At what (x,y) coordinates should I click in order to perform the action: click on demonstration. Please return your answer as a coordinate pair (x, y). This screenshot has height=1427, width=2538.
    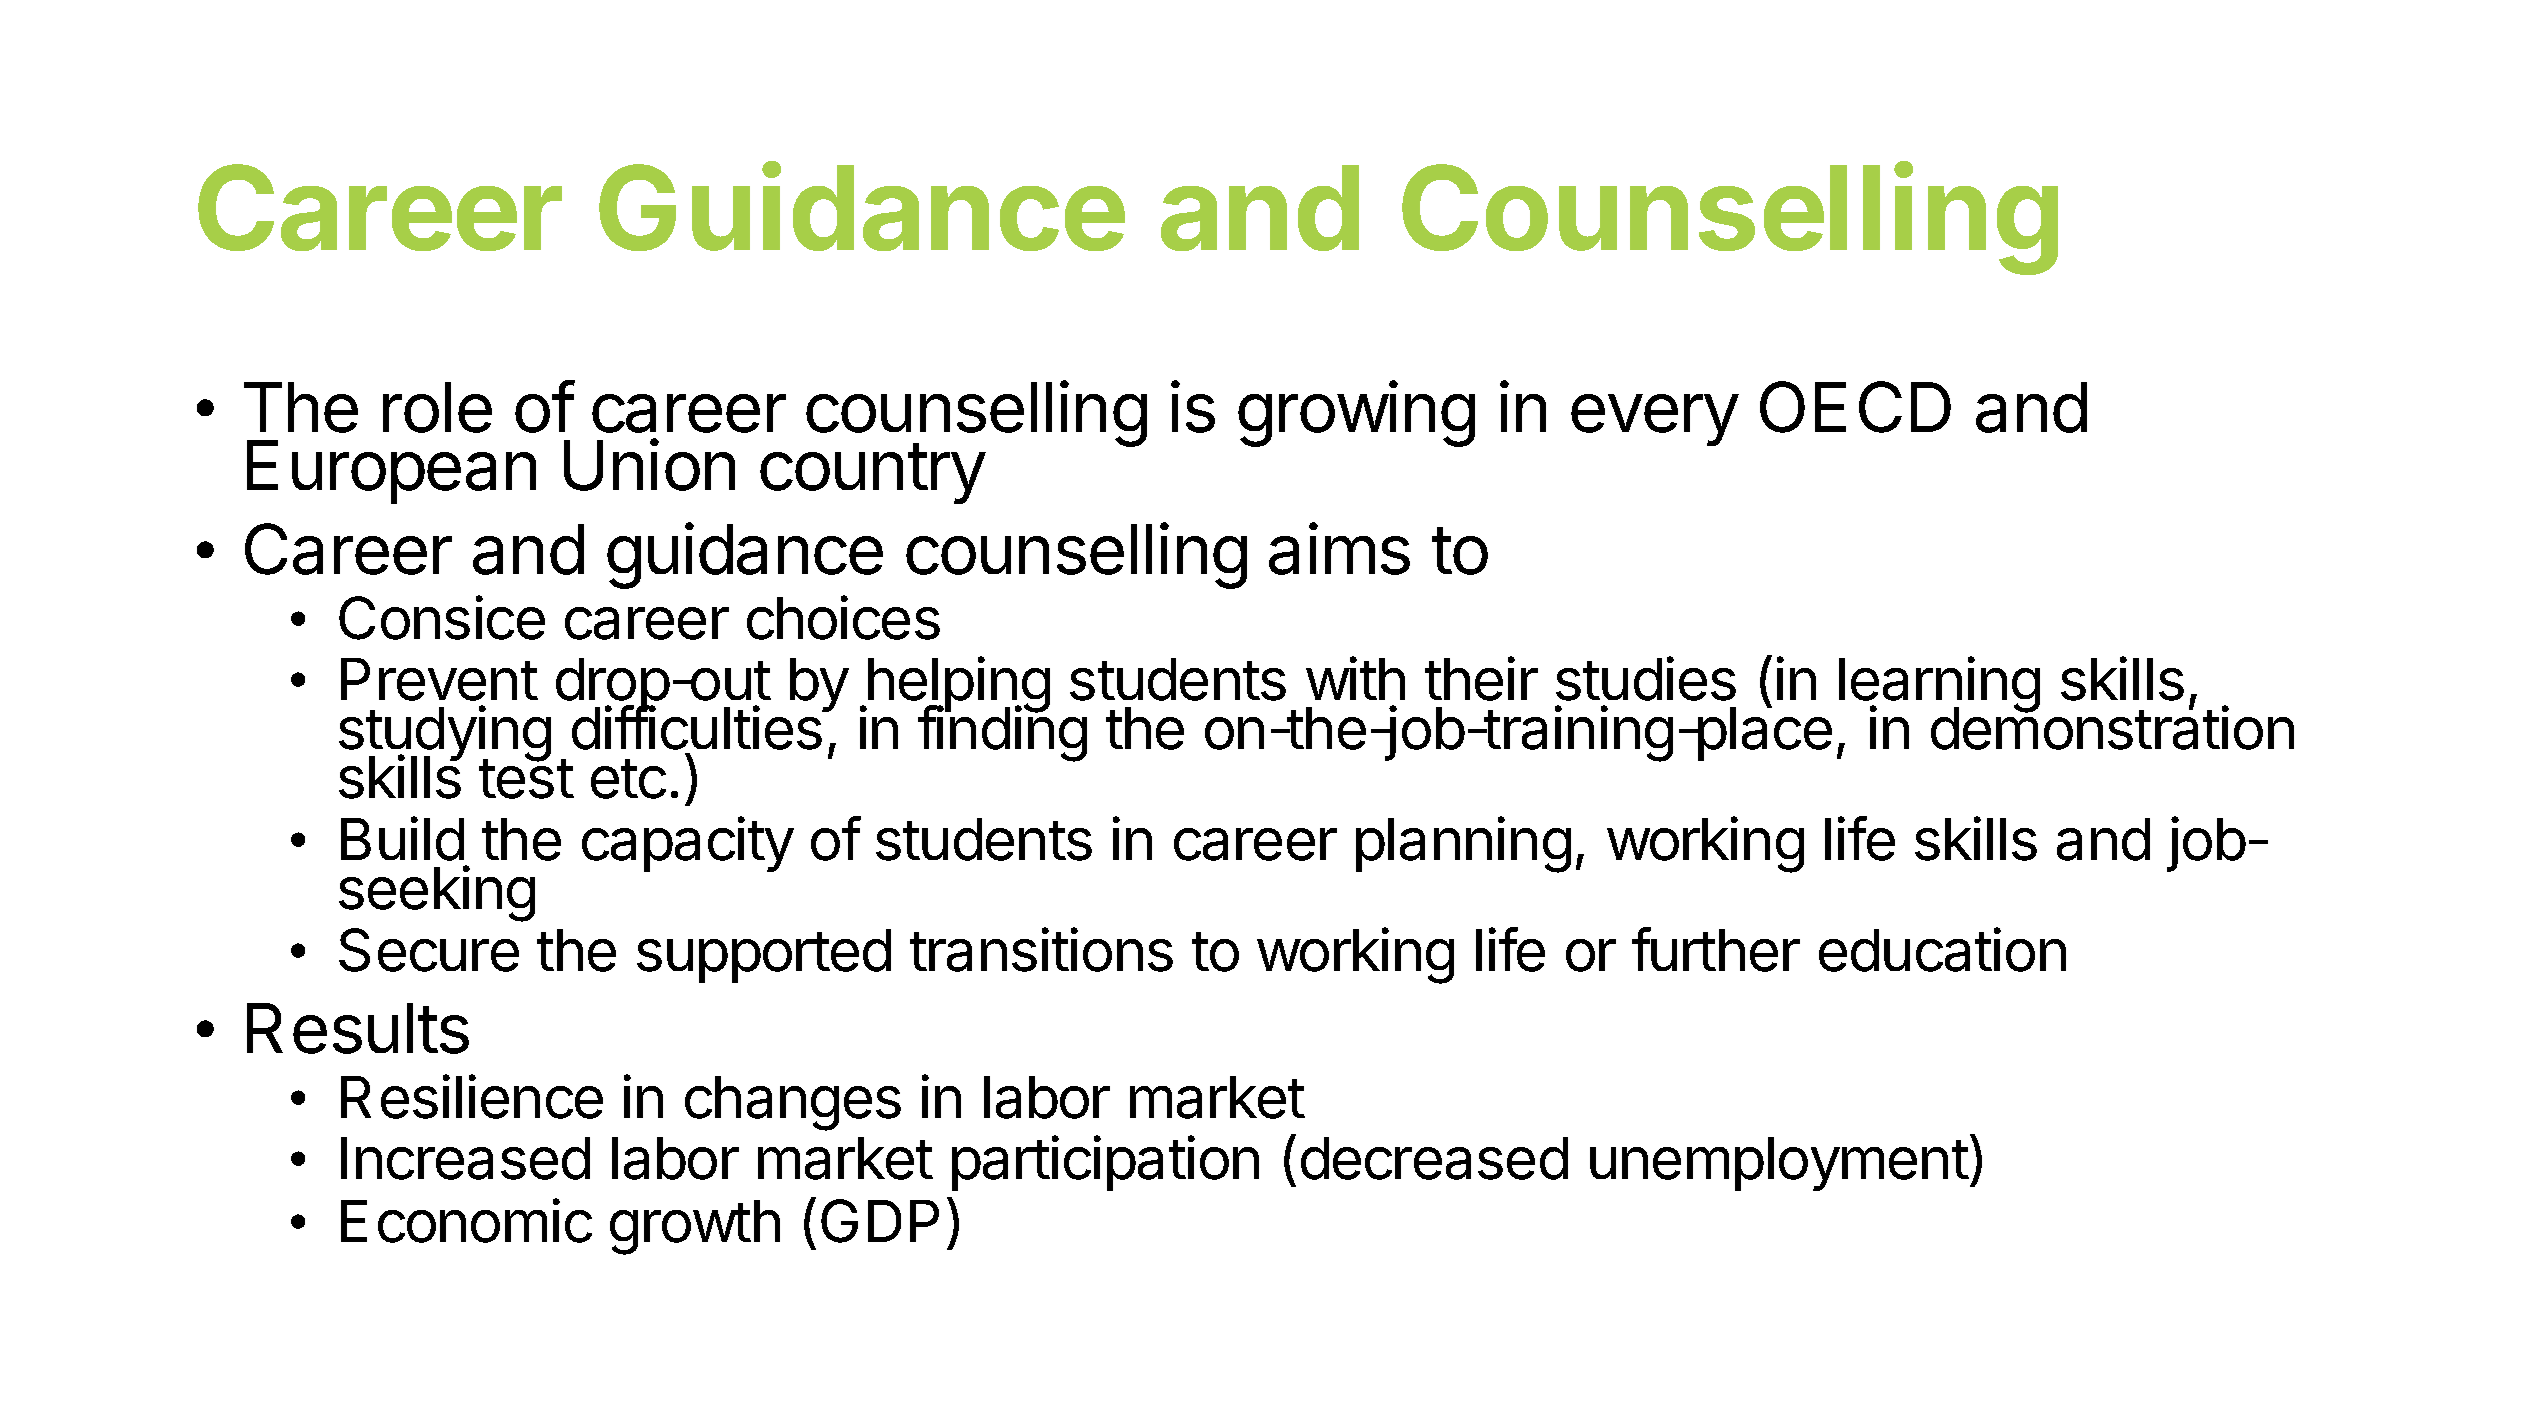
    Looking at the image, I should click on (2112, 728).
